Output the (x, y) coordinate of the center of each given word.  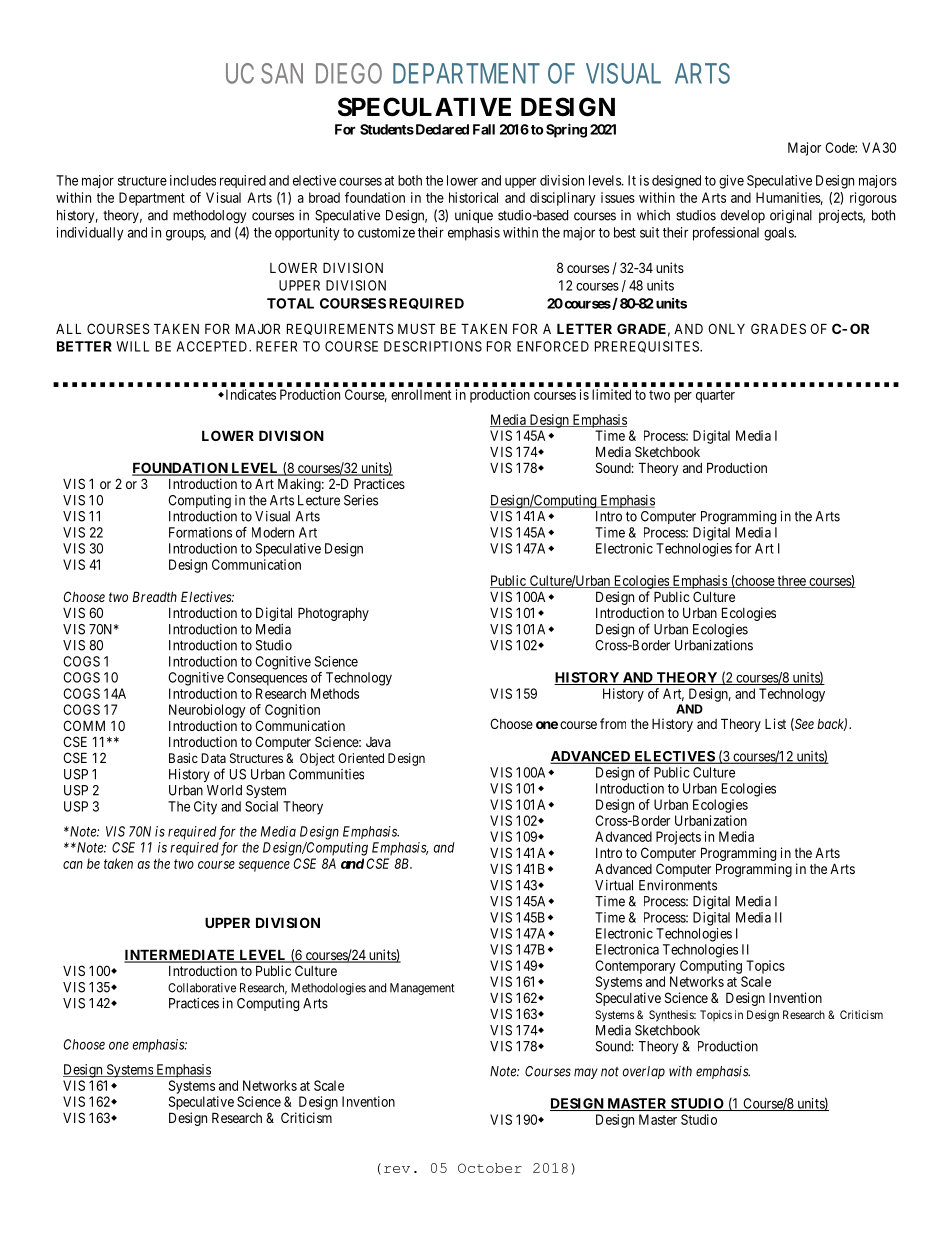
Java (378, 742)
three (791, 581)
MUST (416, 328)
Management (422, 989)
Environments (678, 885)
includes (193, 180)
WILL (132, 346)
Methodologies (328, 989)
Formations (200, 532)
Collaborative (202, 988)
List (775, 723)
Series (361, 500)
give (731, 182)
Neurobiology (207, 711)
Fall (484, 129)
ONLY (726, 328)
